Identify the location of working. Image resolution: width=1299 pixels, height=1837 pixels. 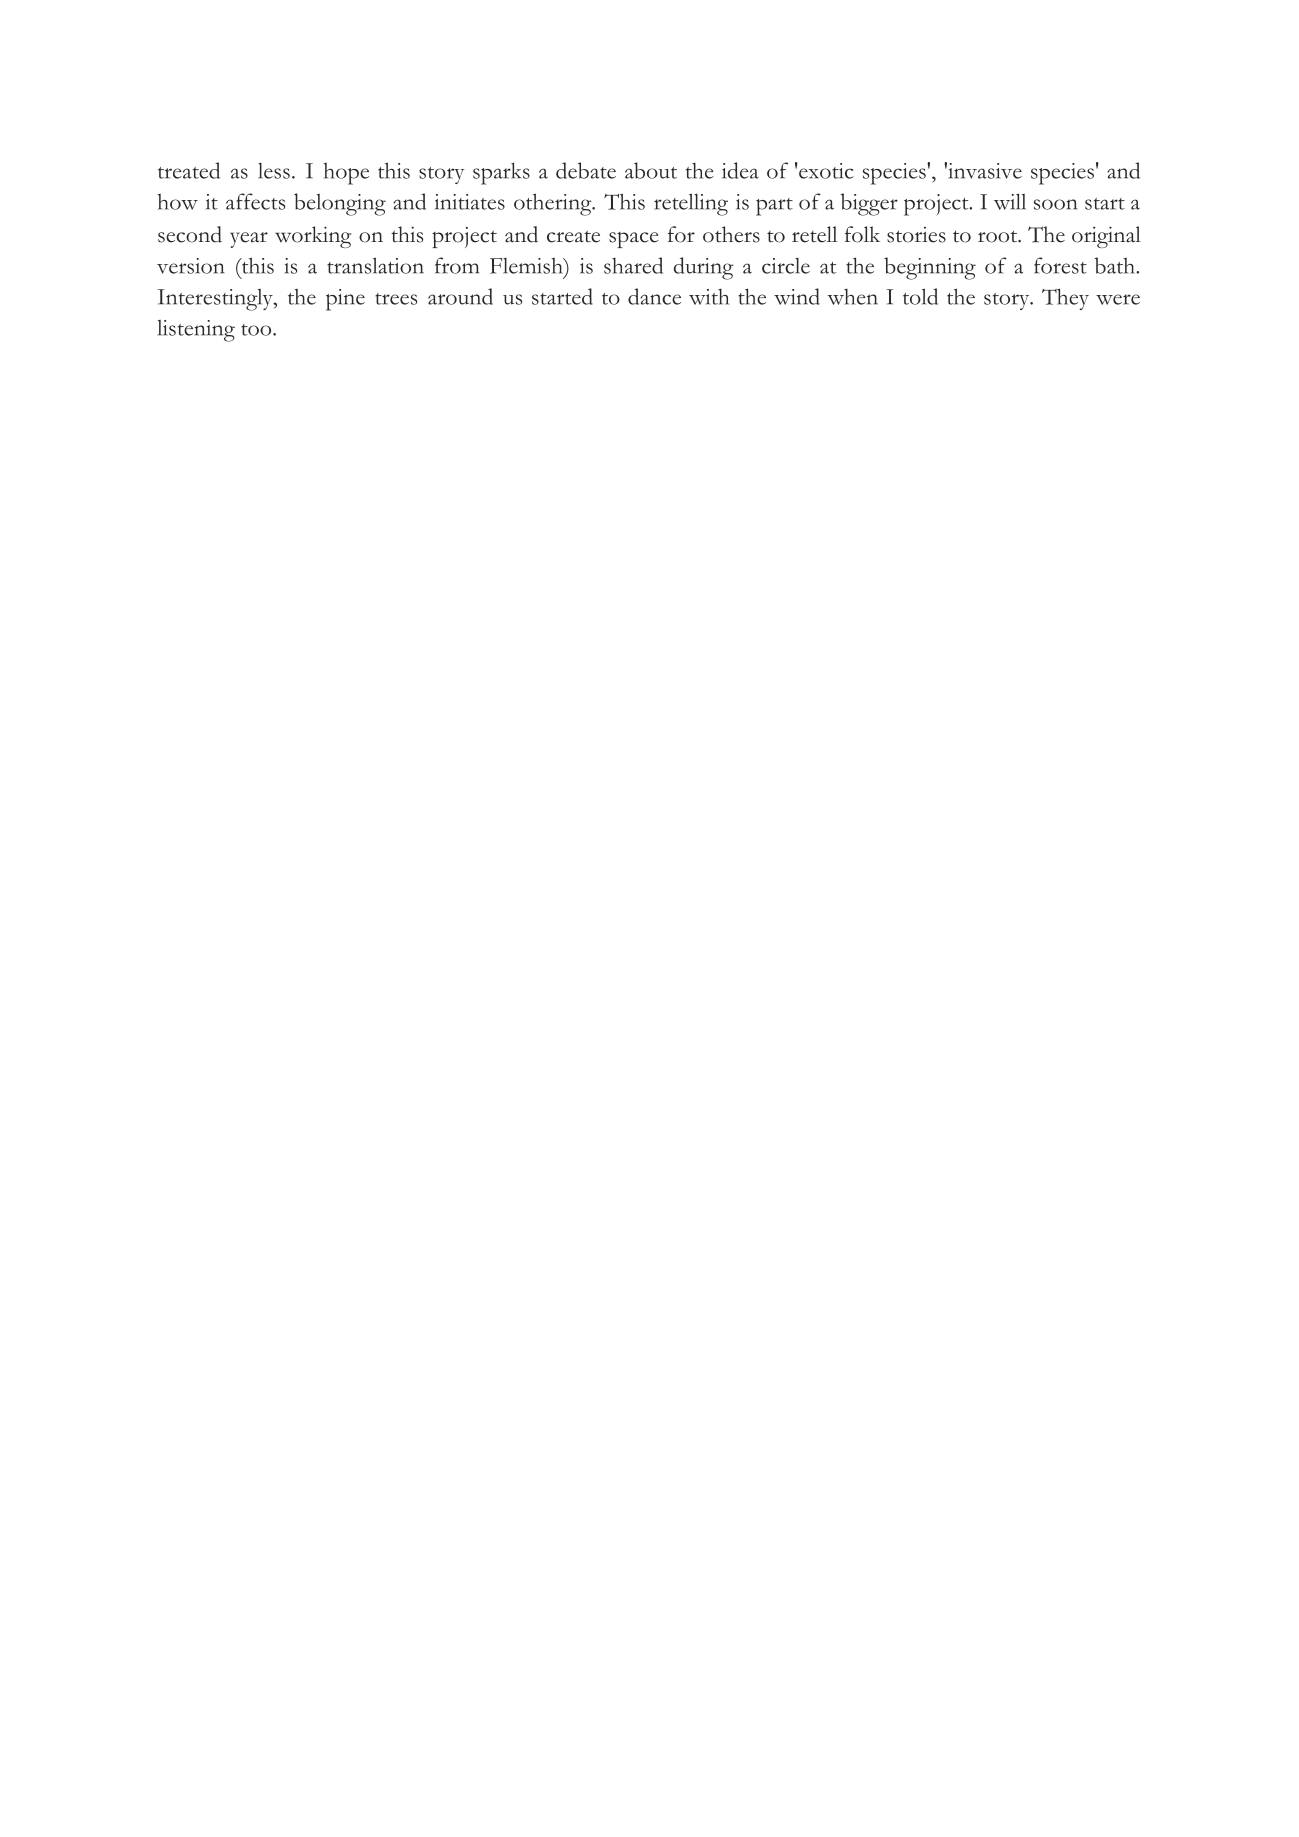
(313, 237).
